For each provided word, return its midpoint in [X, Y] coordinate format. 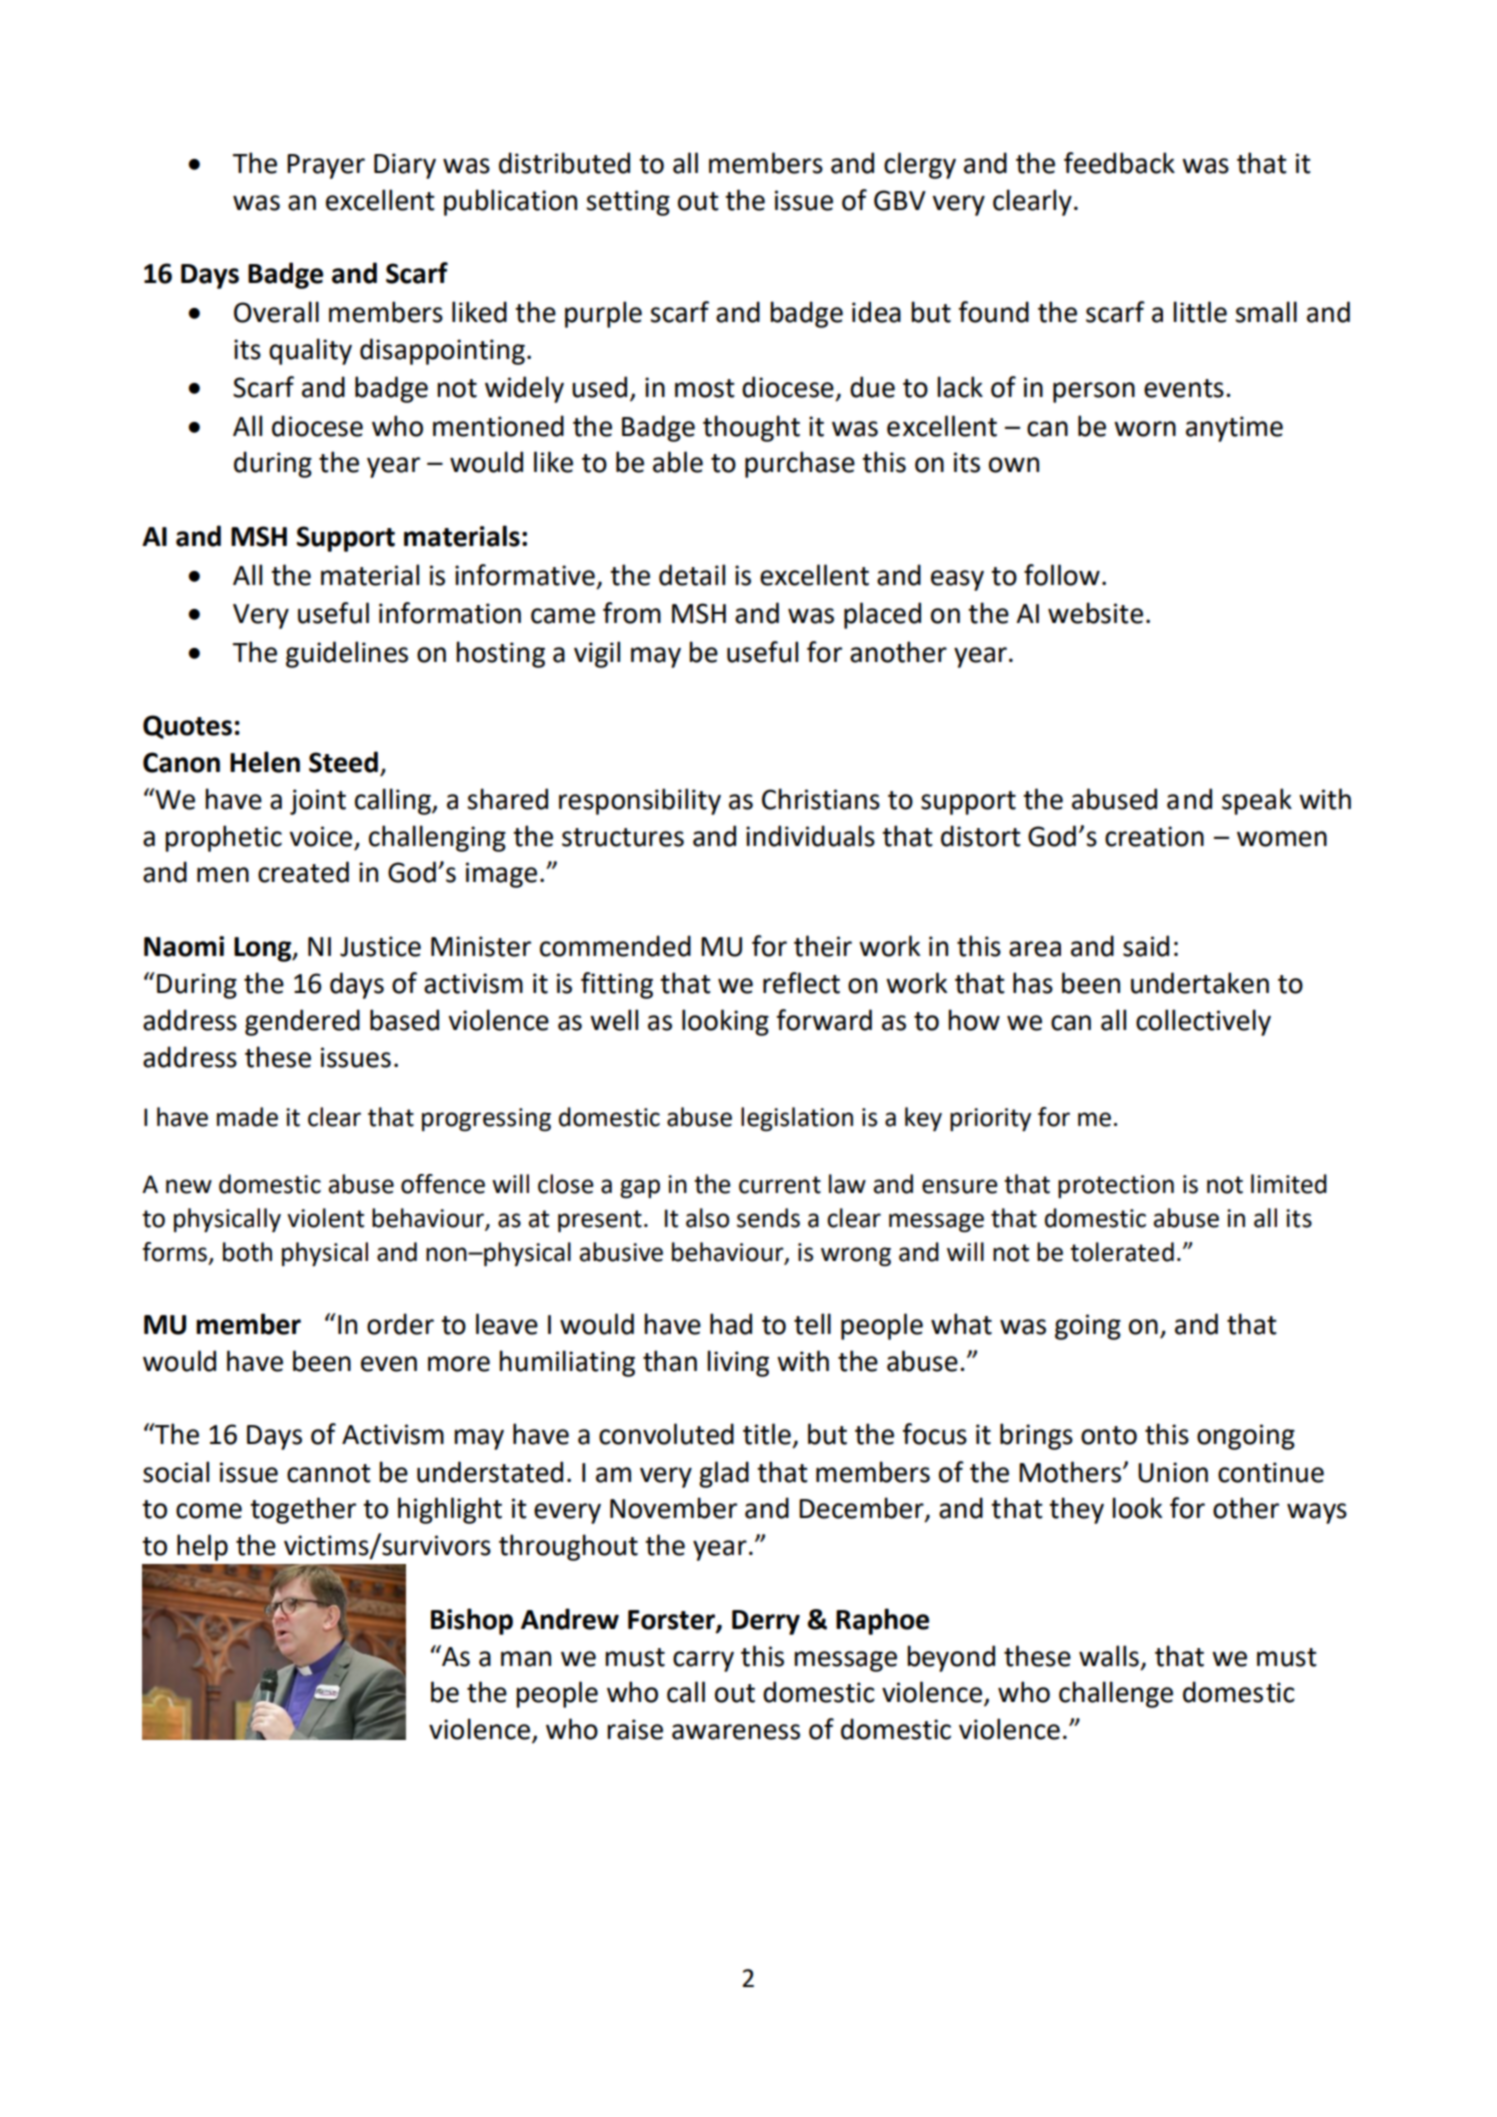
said [1146, 946]
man [526, 1659]
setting [628, 203]
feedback [1119, 163]
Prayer [326, 166]
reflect [801, 983]
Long [264, 949]
